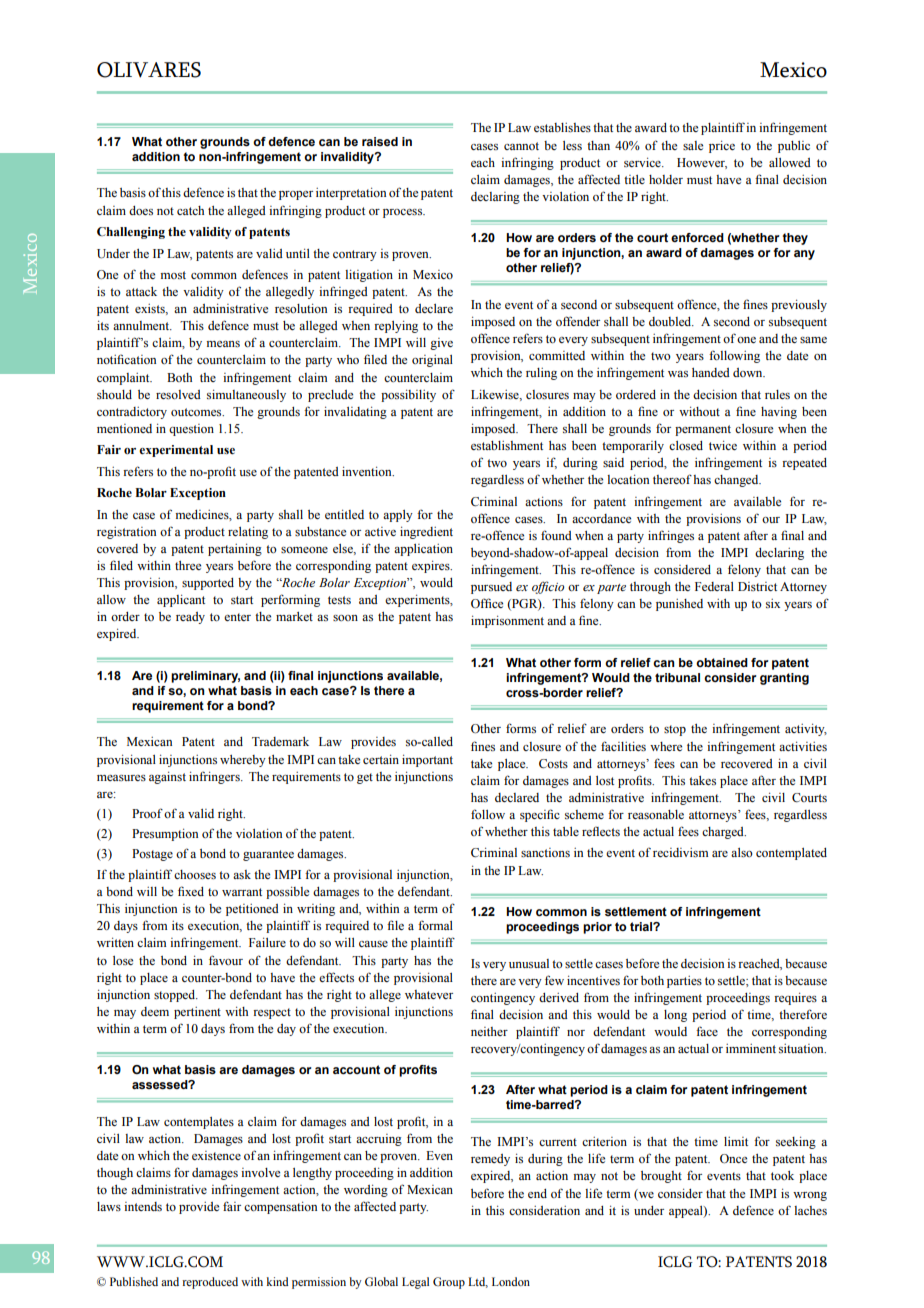  I want to click on parties, so click(684, 982).
